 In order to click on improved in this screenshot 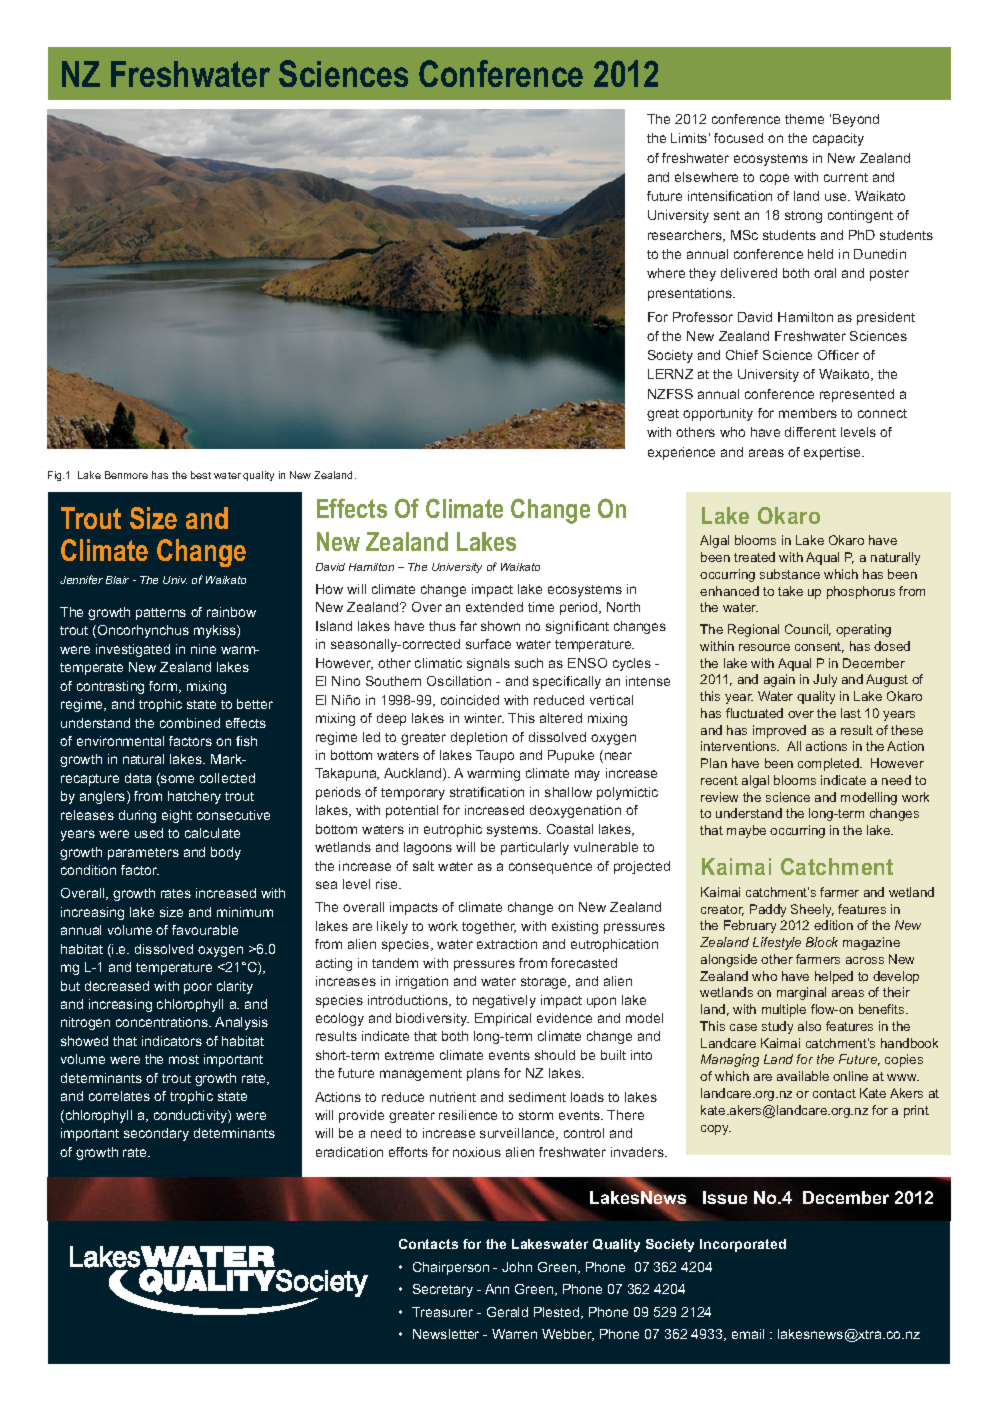, I will do `click(779, 731)`.
